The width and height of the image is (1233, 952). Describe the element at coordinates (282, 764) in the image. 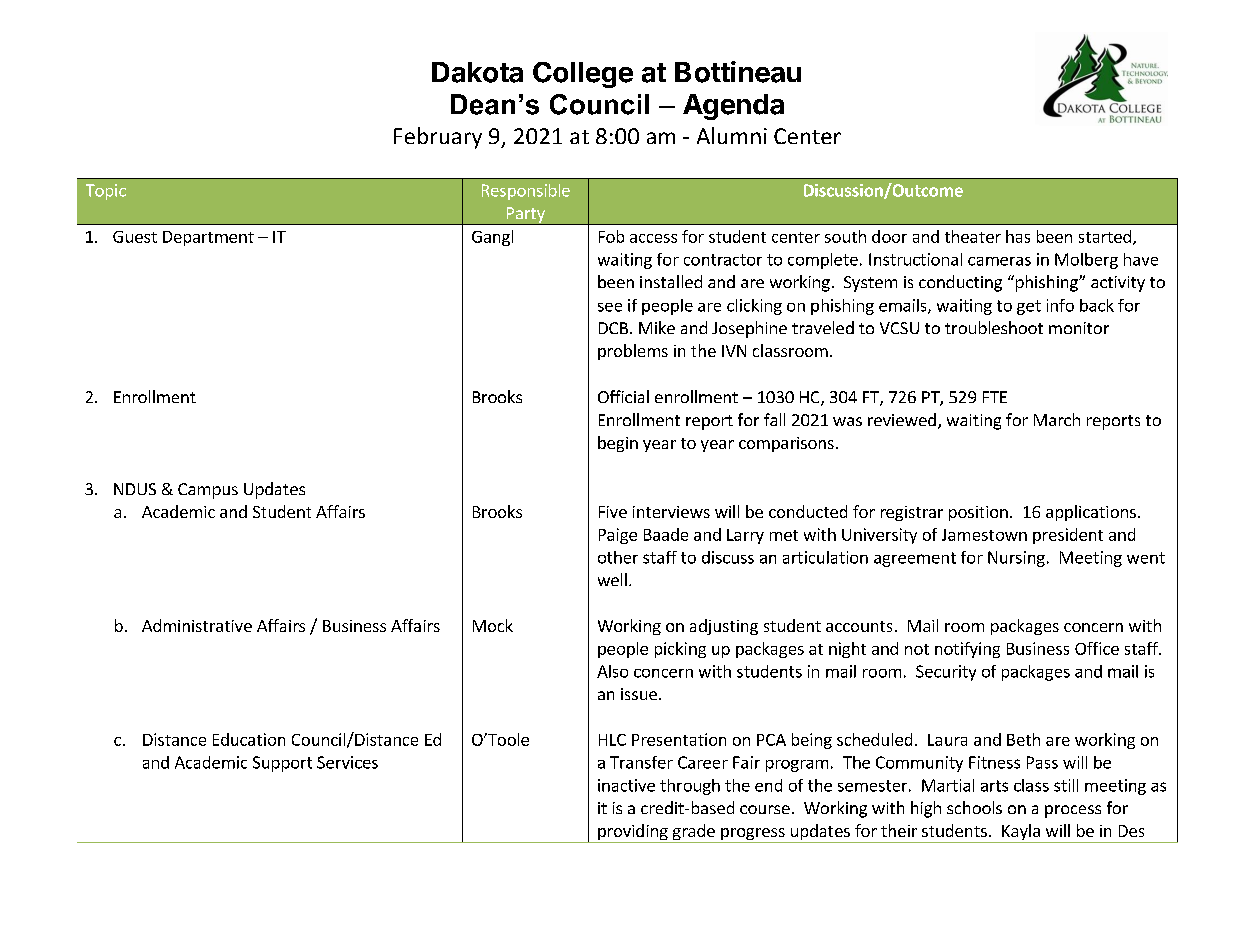

I see `Support` at that location.
